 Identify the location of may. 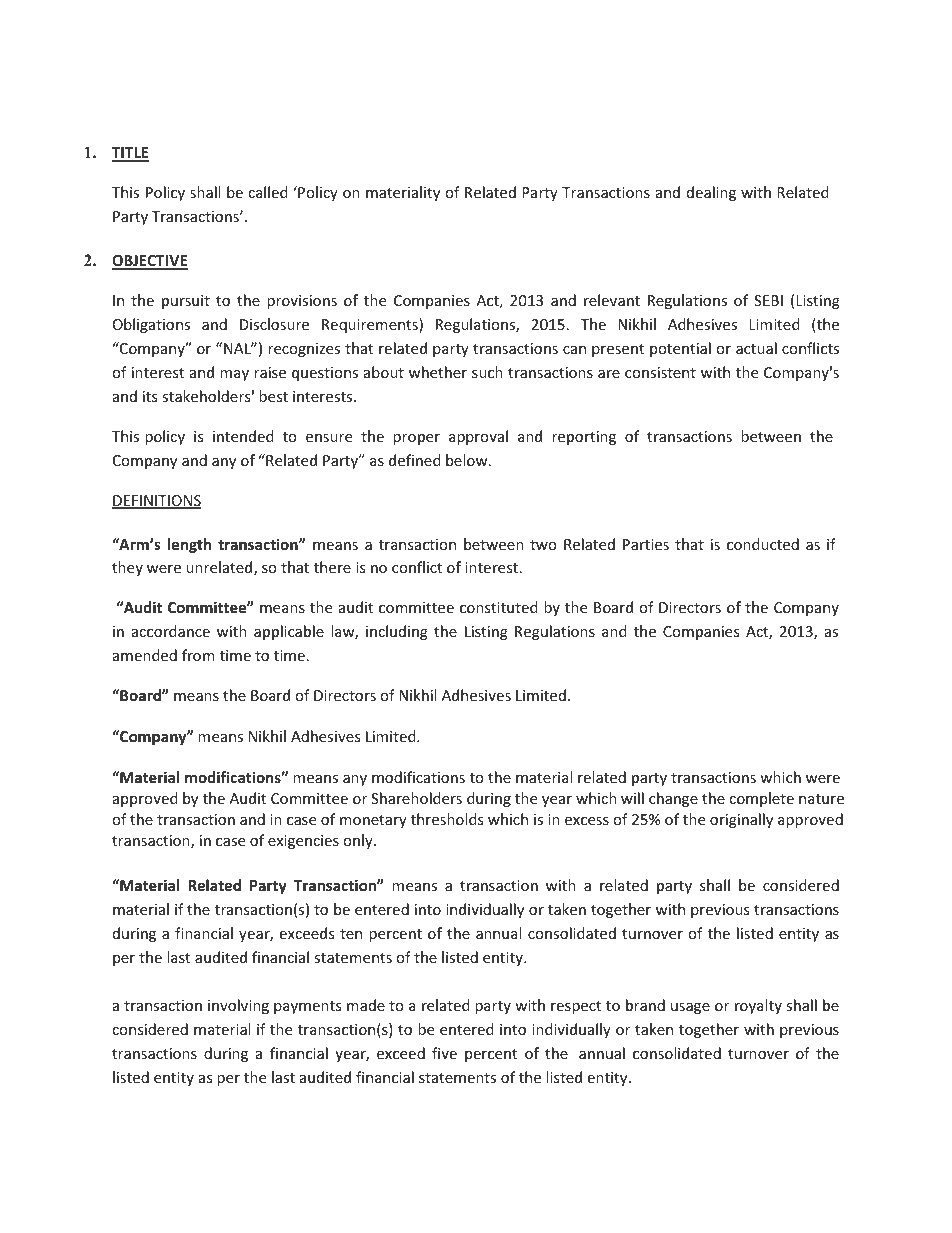
(234, 375).
